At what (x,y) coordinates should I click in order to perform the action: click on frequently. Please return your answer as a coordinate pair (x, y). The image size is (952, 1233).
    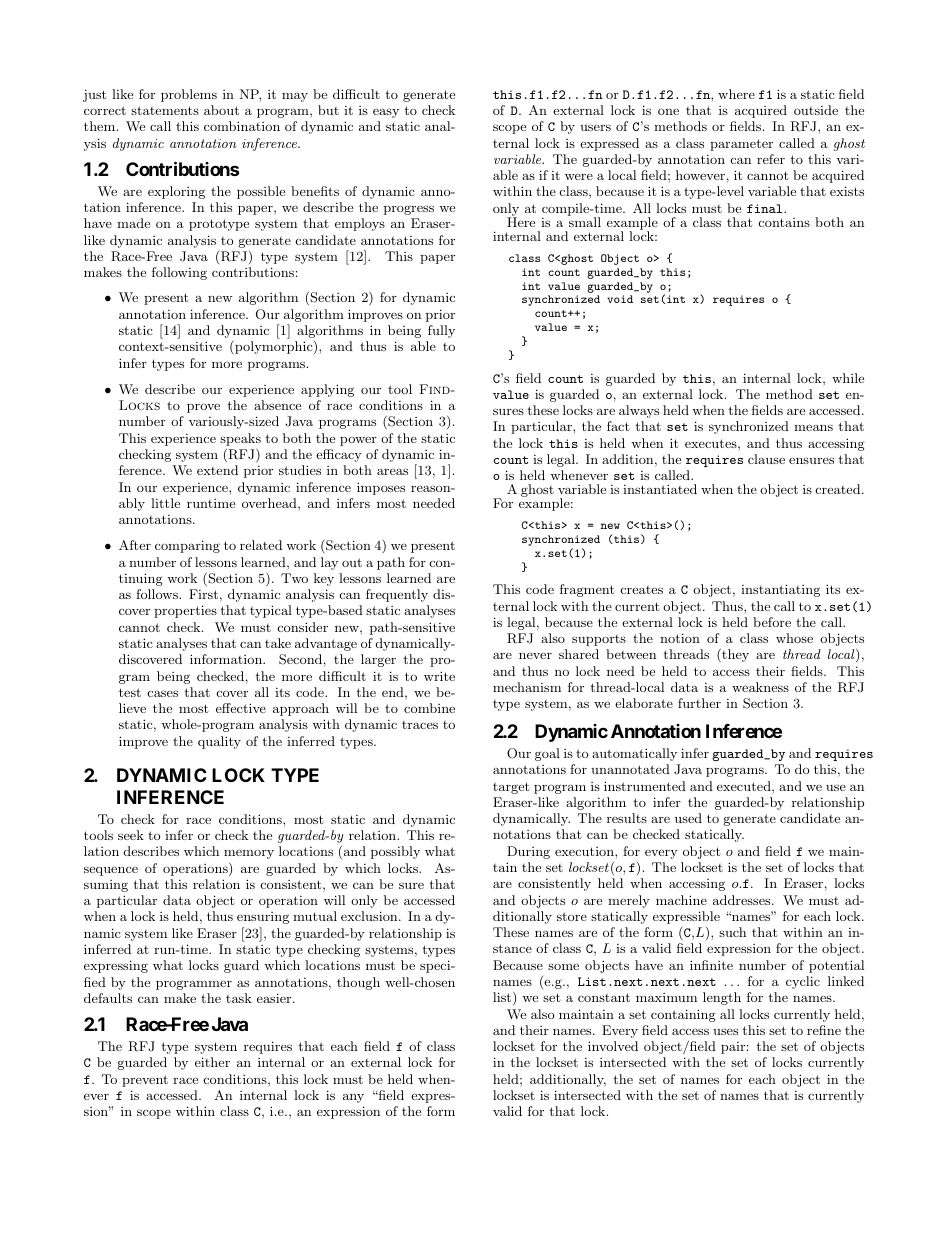
    Looking at the image, I should click on (397, 595).
